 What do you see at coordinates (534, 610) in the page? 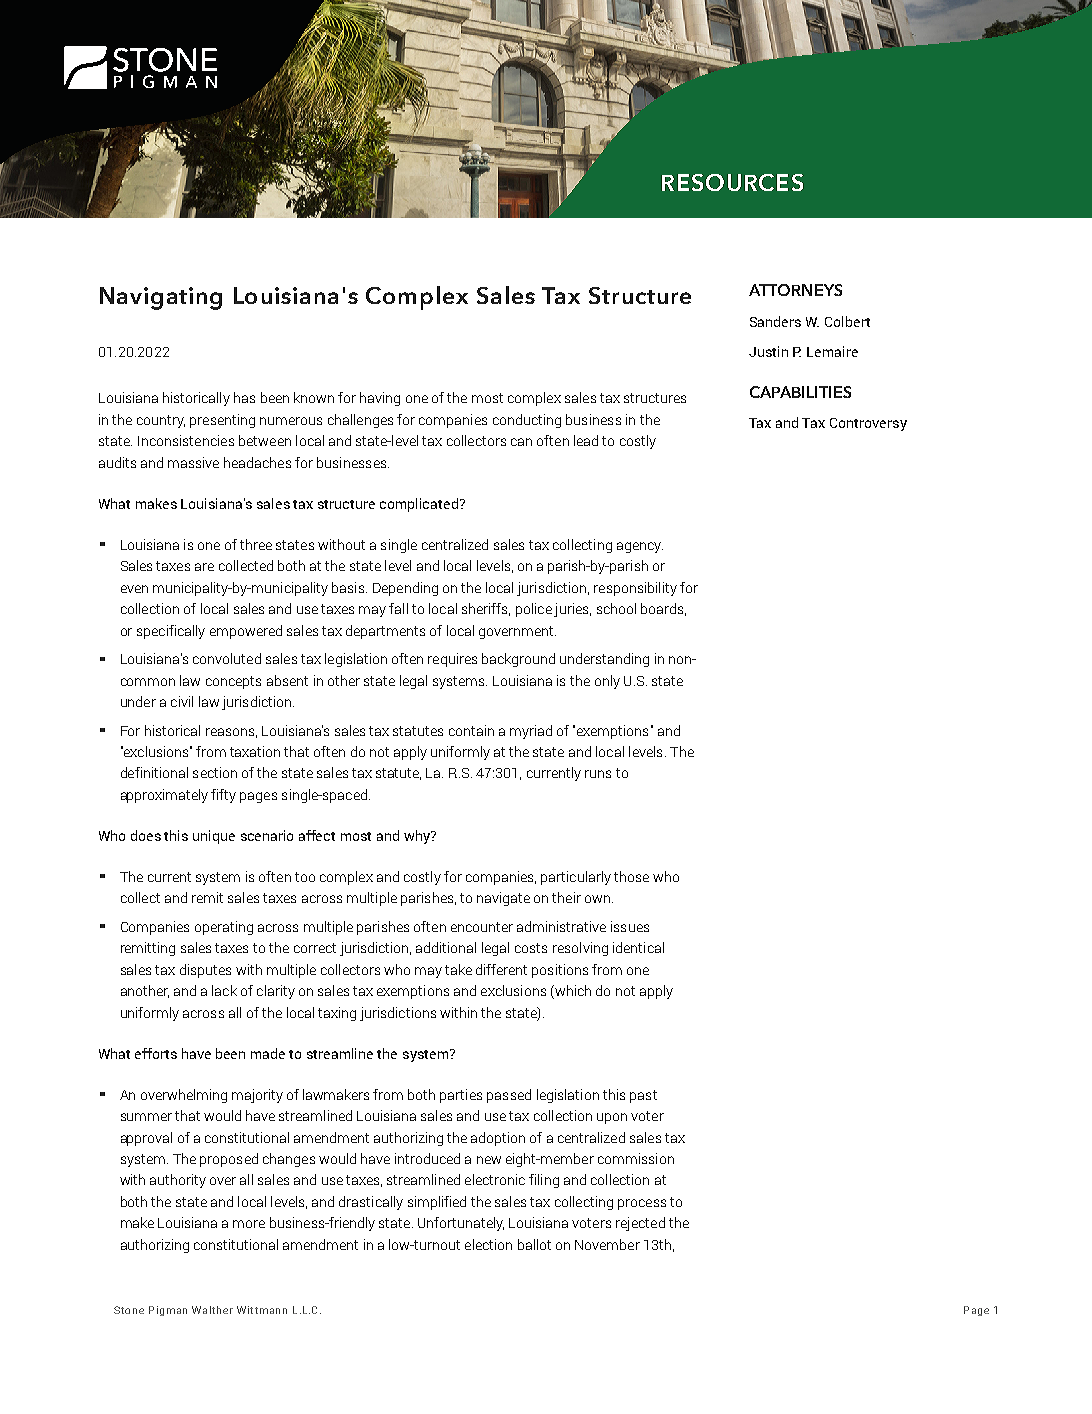
I see `police` at bounding box center [534, 610].
